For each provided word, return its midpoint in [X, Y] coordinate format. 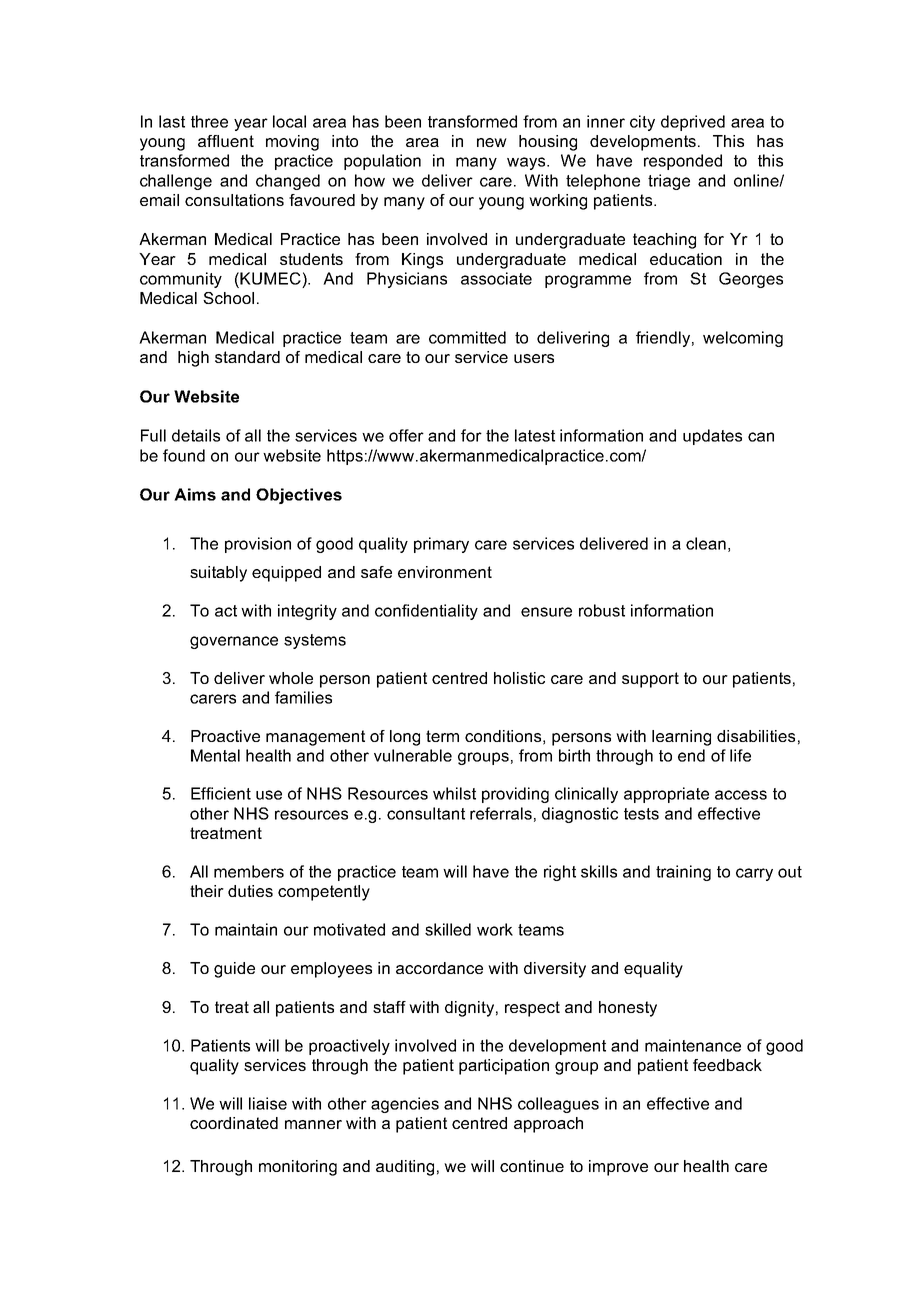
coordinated [234, 1123]
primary [441, 545]
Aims [195, 494]
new [492, 142]
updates [712, 437]
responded [683, 162]
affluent [226, 141]
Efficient [221, 793]
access [741, 795]
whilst [454, 793]
